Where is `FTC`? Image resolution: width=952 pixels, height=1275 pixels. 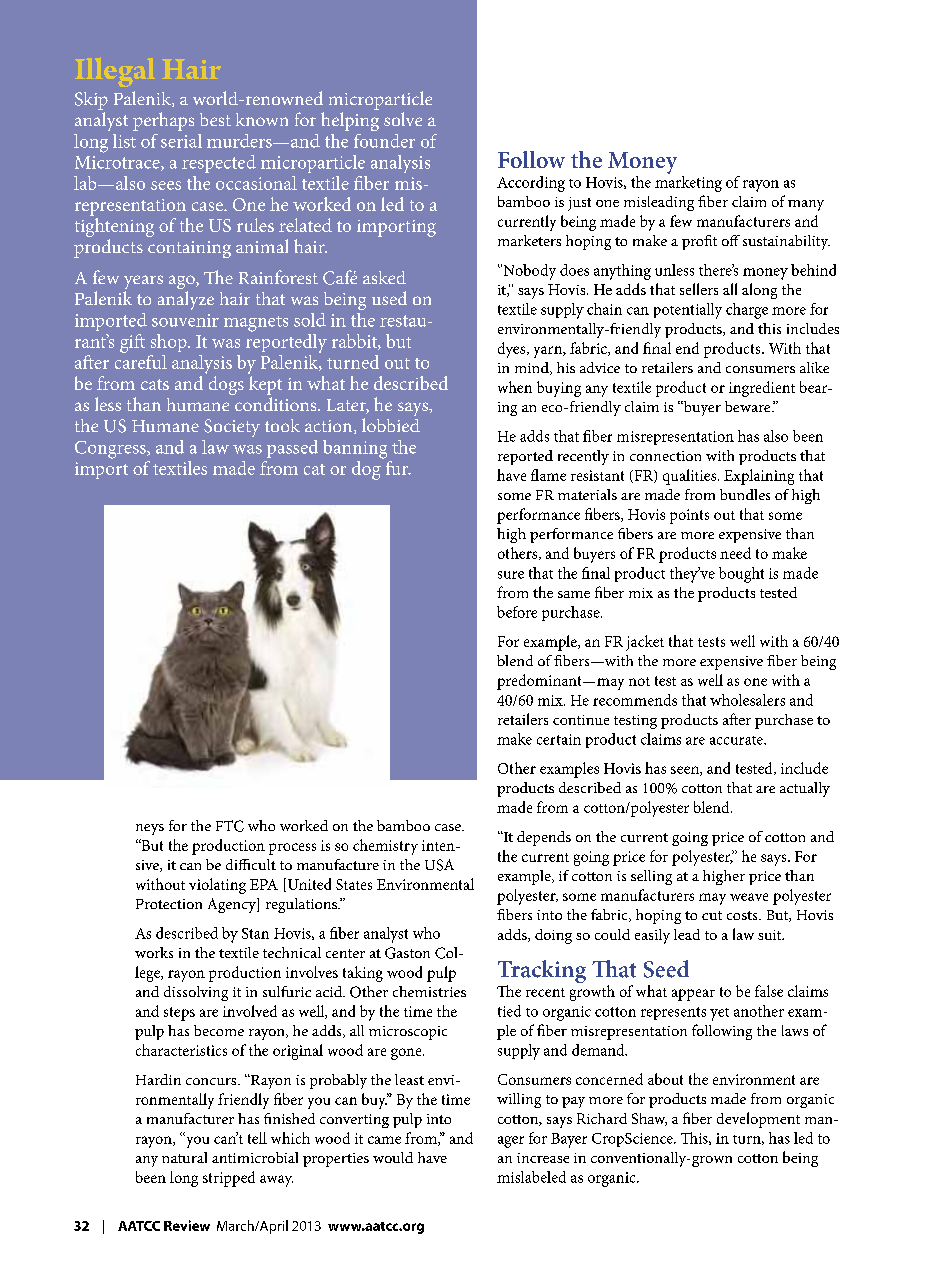
FTC is located at coordinates (230, 826).
